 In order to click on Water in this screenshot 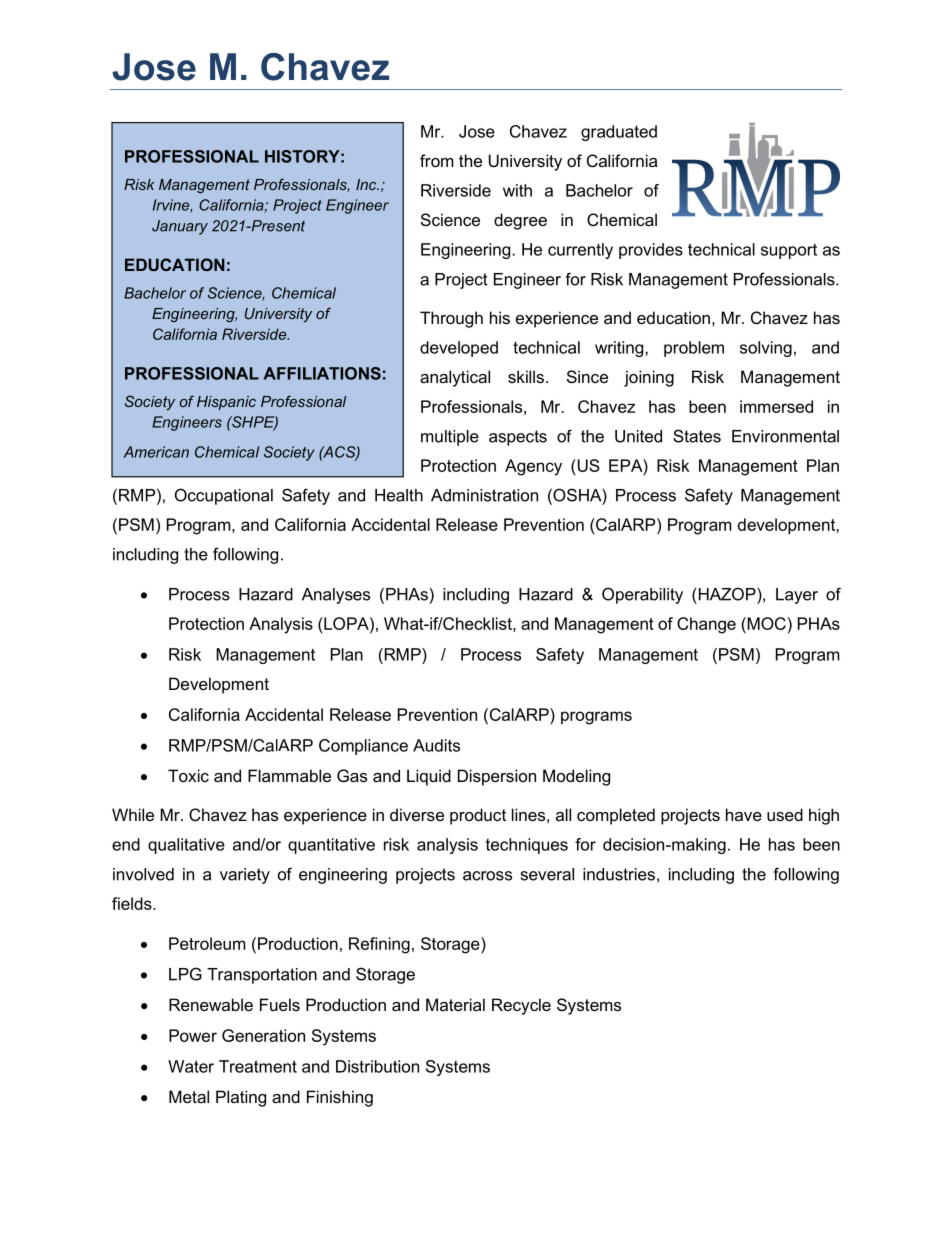, I will do `click(191, 1066)`.
